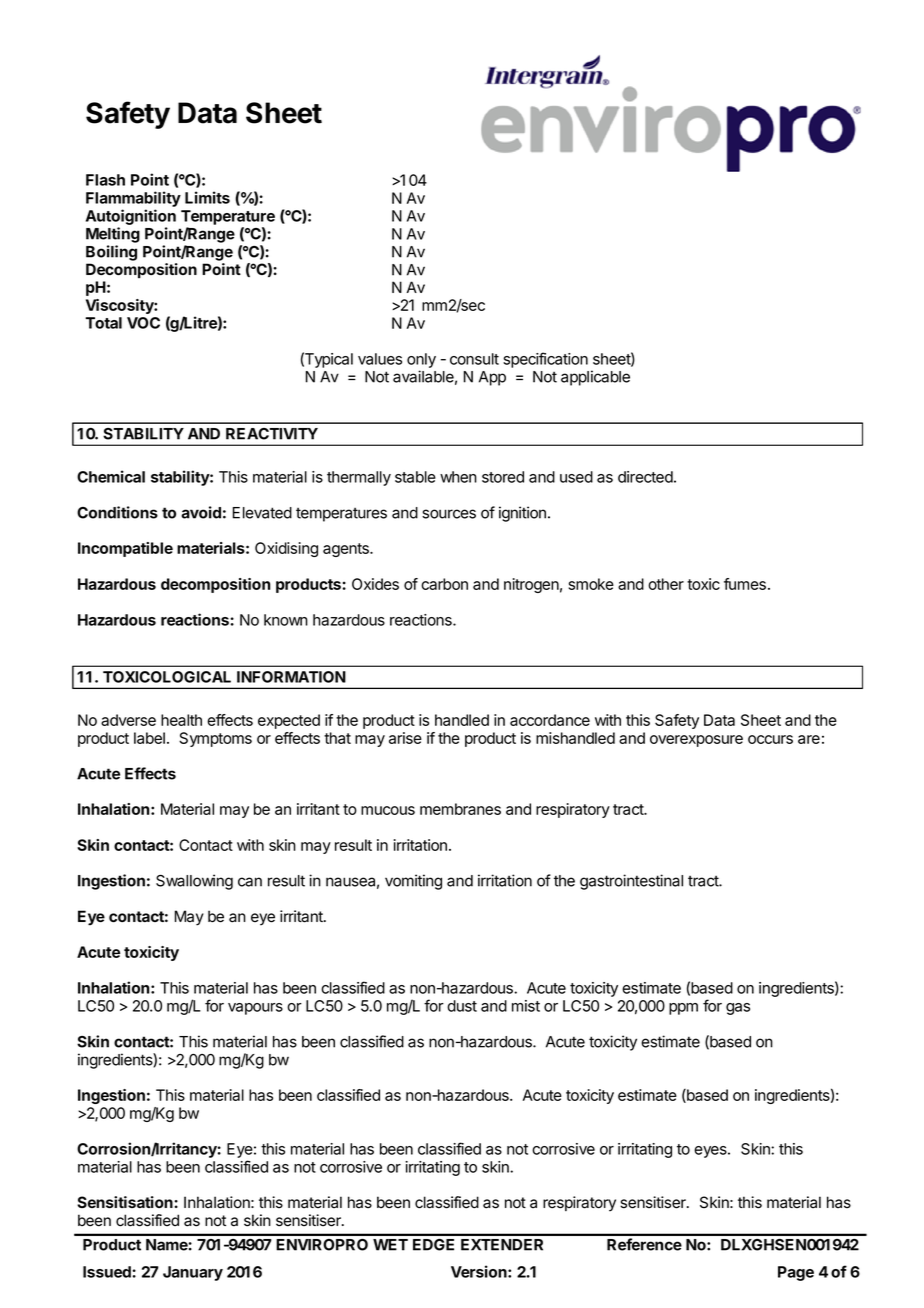 This screenshot has height=1308, width=924. What do you see at coordinates (405, 738) in the screenshot?
I see `arise` at bounding box center [405, 738].
